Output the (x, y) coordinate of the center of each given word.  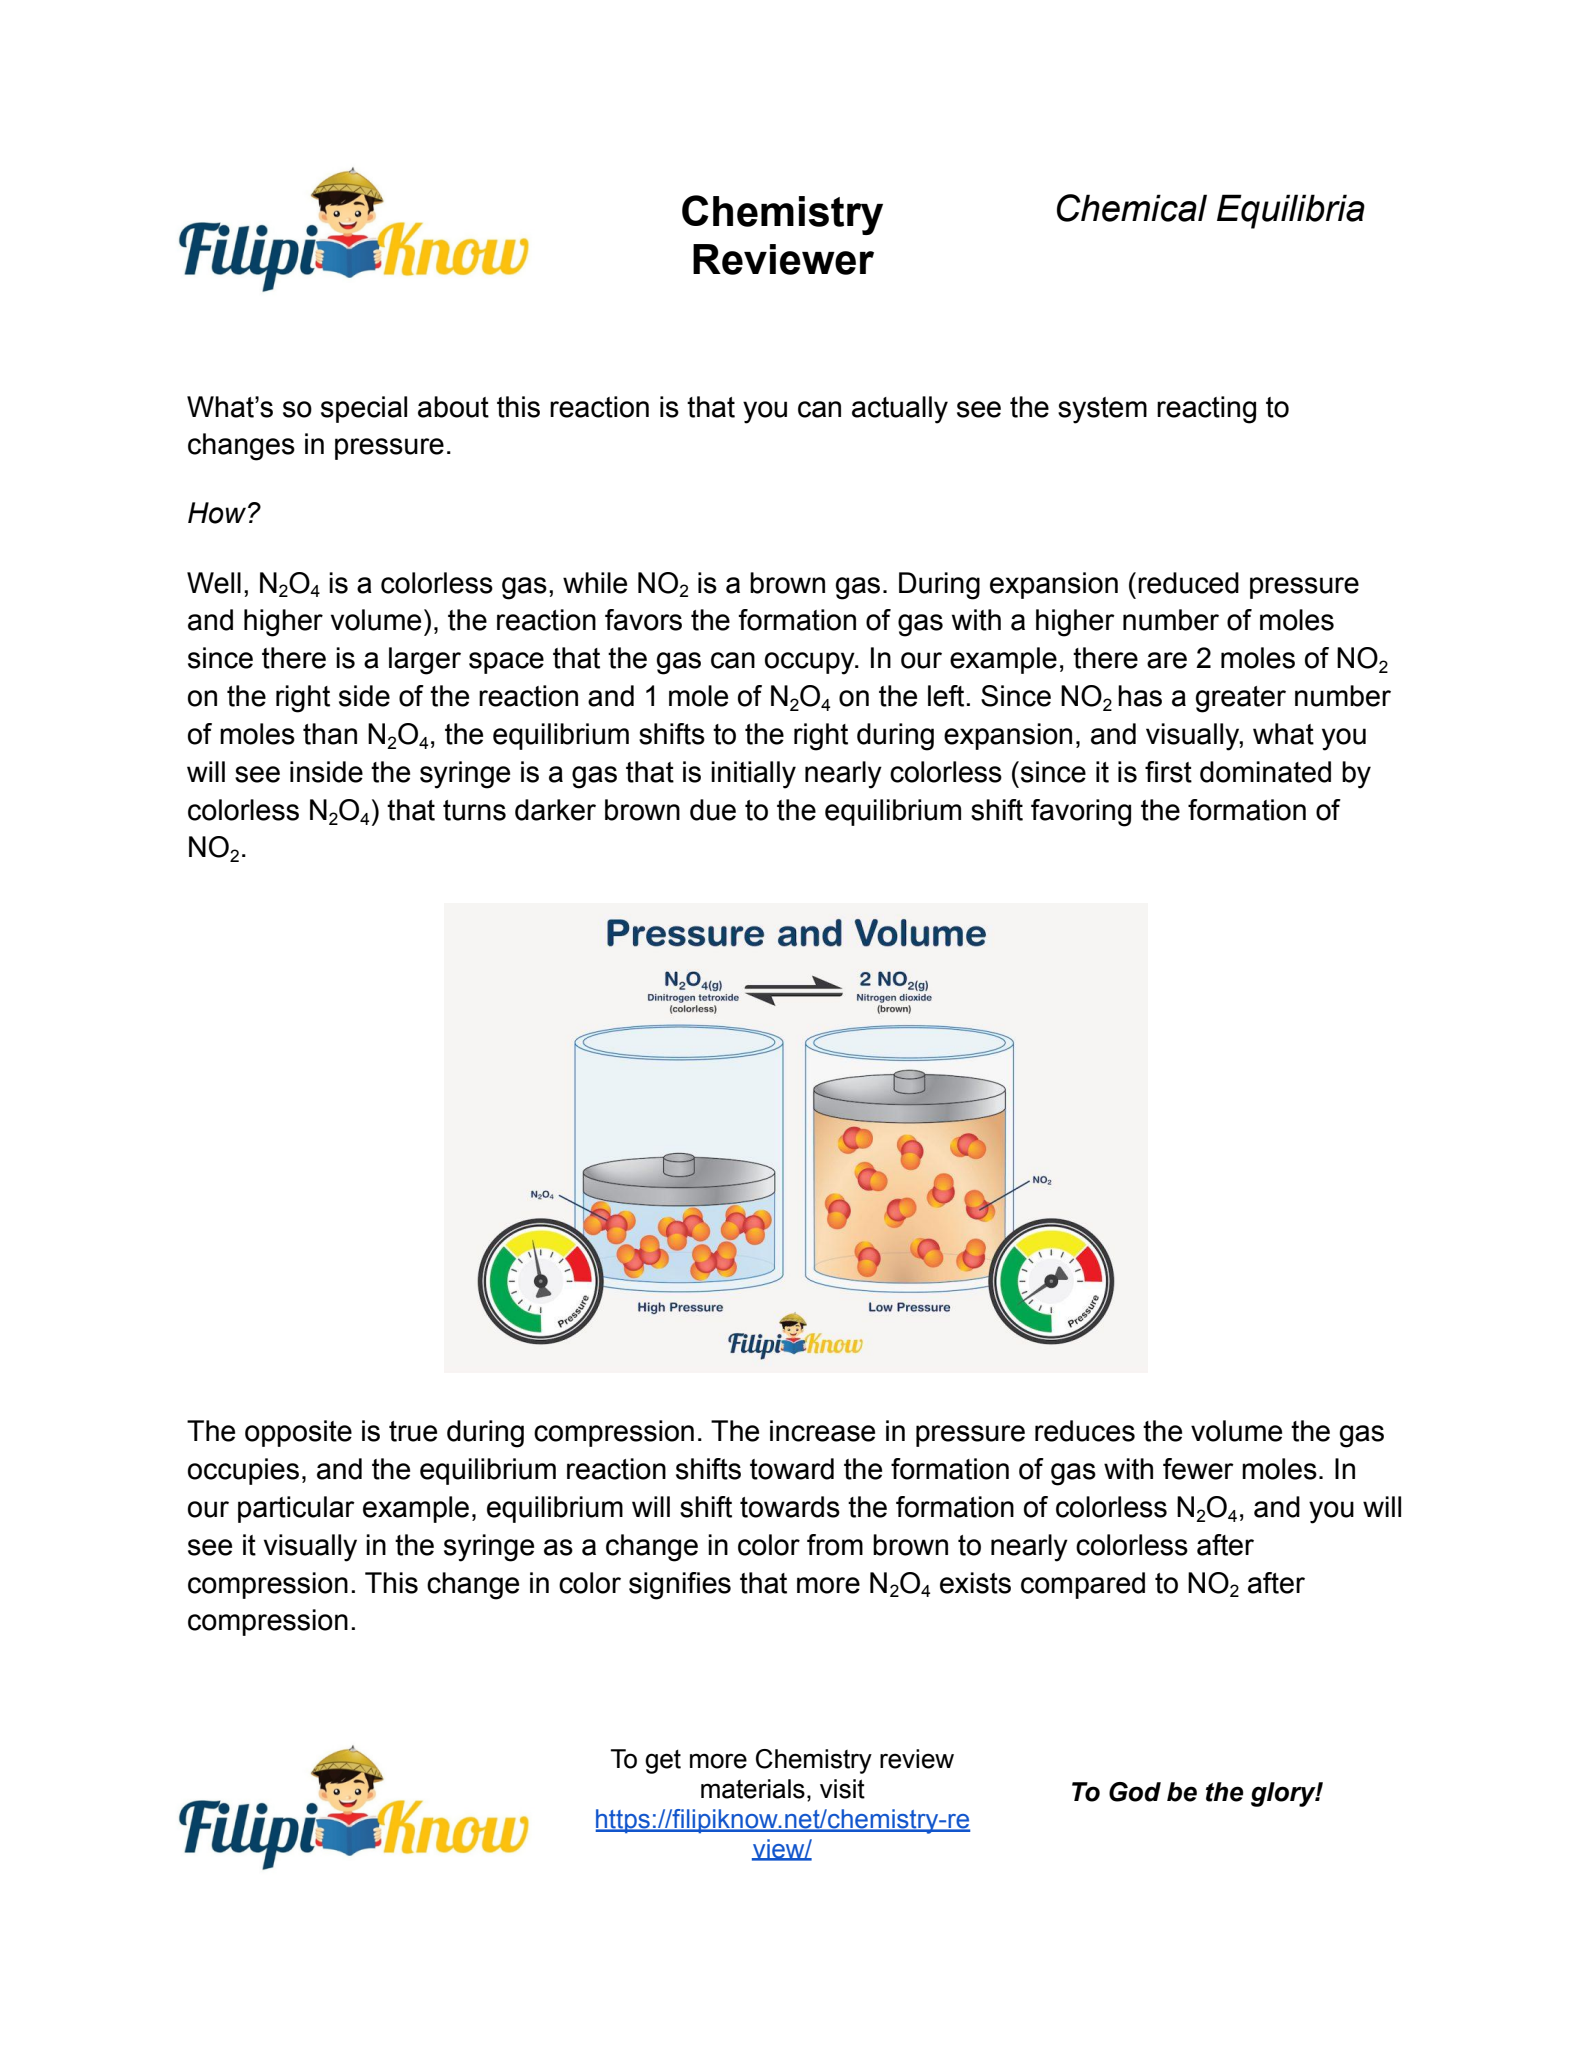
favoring (1081, 813)
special (364, 409)
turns (474, 810)
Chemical (1132, 208)
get (663, 1762)
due (713, 810)
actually (900, 410)
